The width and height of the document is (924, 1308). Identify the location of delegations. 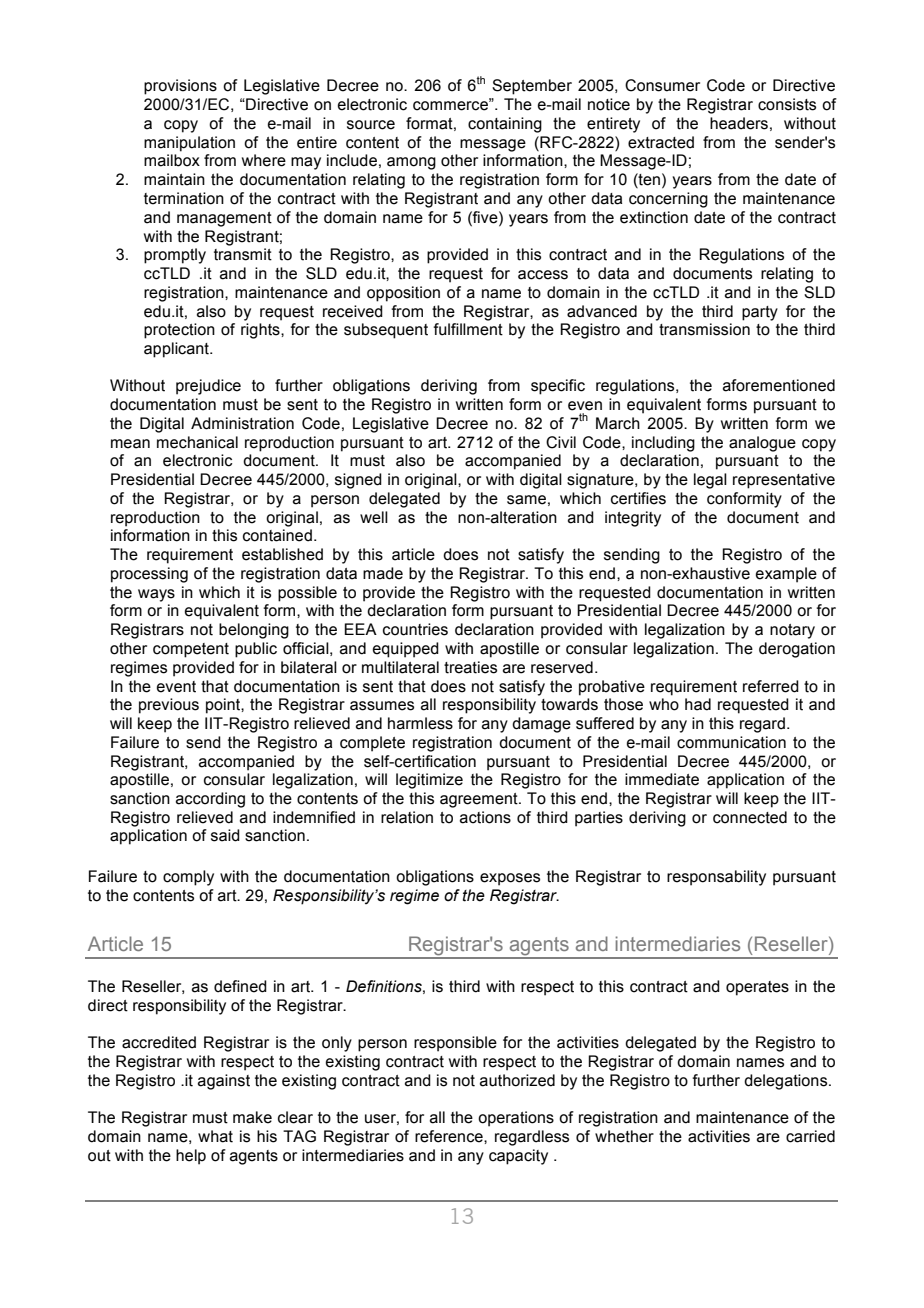
(787, 1082).
